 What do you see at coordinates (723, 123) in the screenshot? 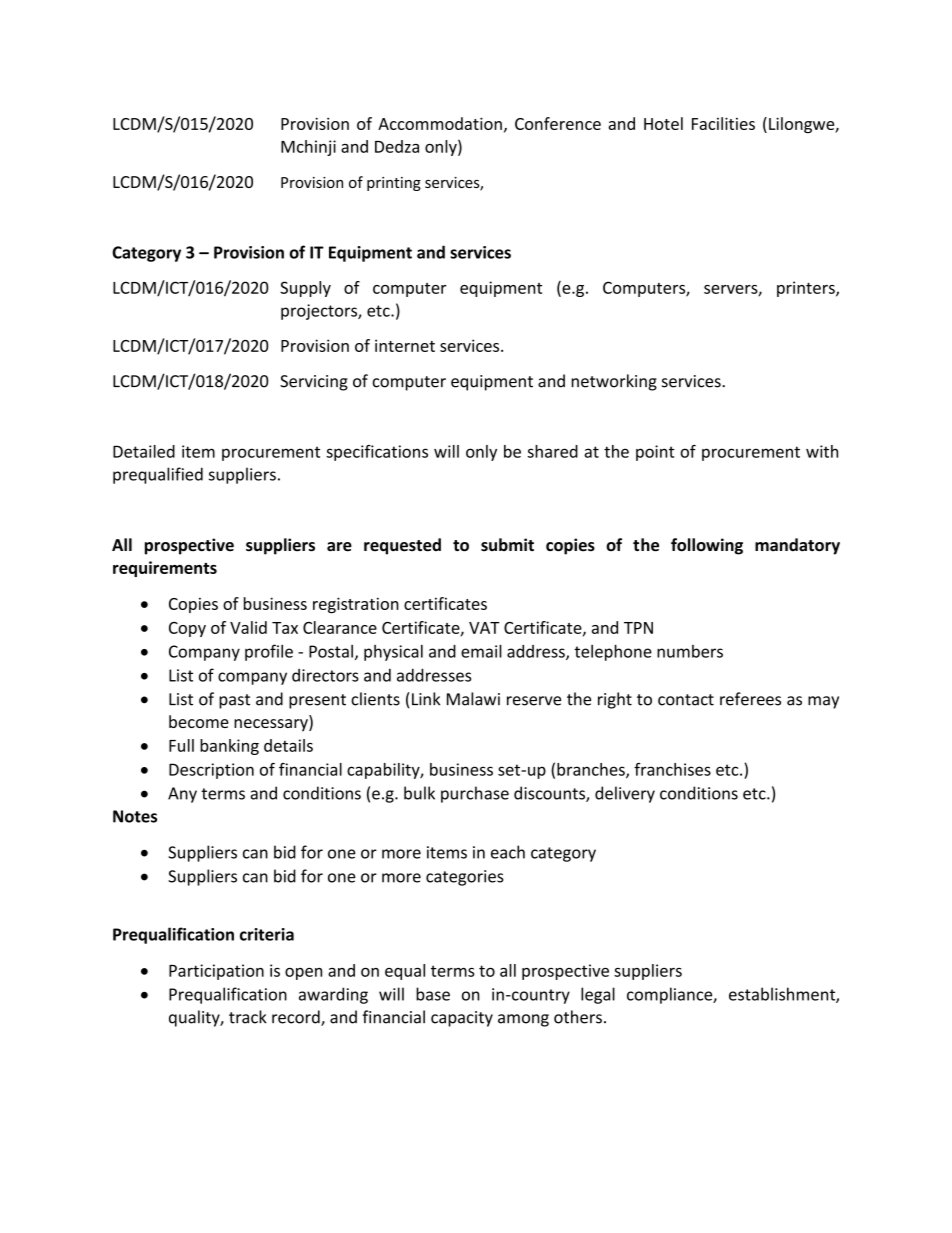
I see `Facilities` at bounding box center [723, 123].
